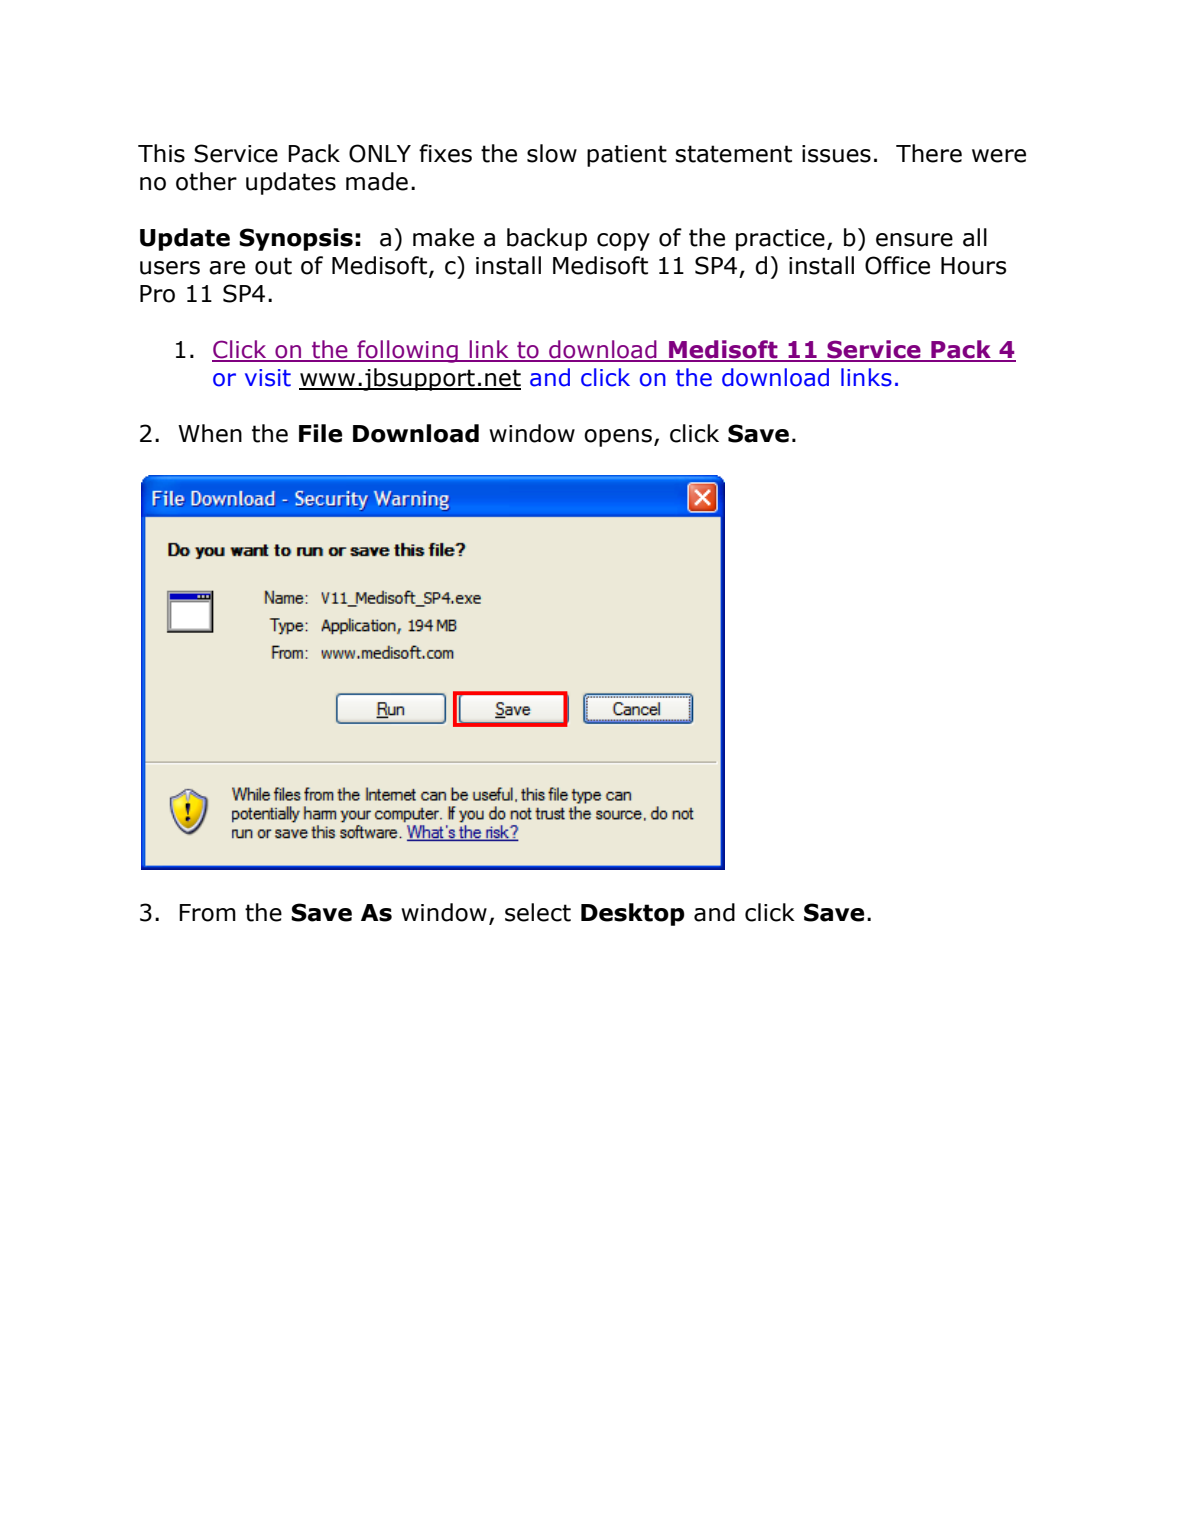  I want to click on From, so click(207, 913).
